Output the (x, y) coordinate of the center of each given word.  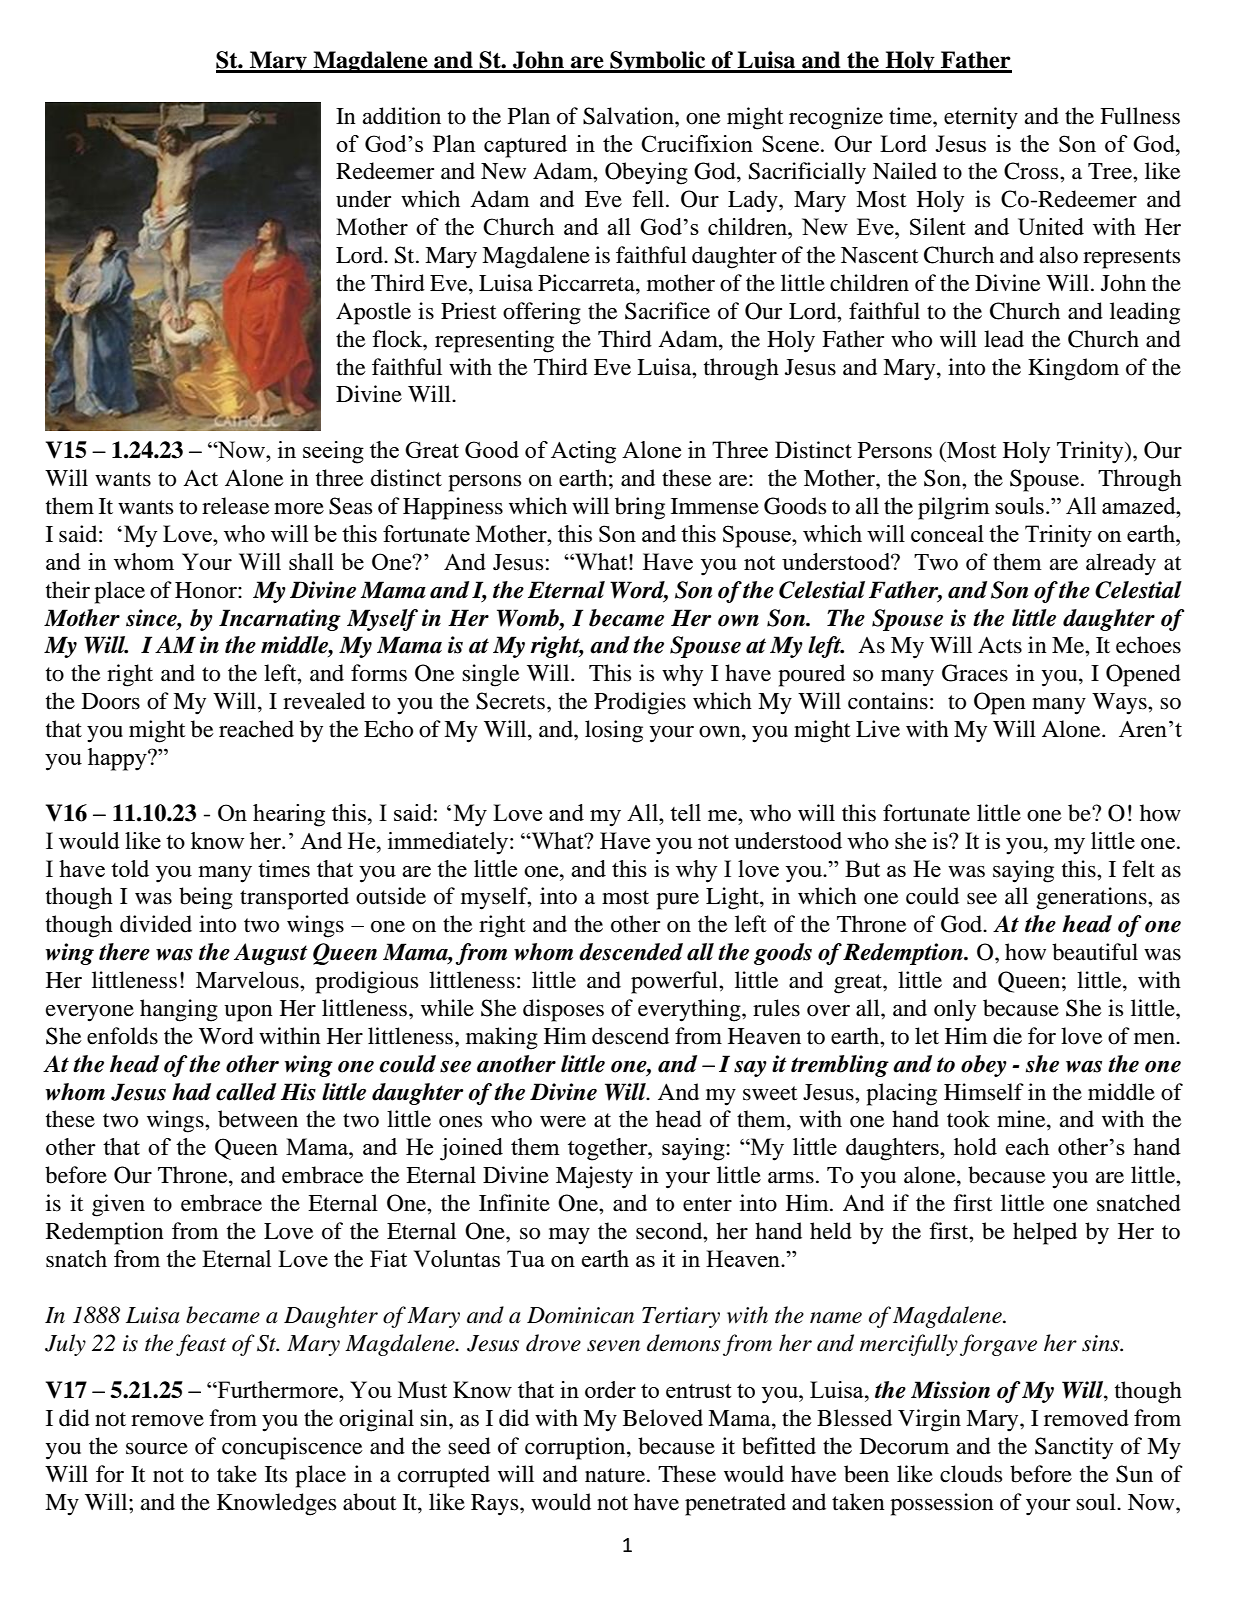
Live (878, 729)
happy (118, 759)
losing (614, 731)
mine (1022, 1119)
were (563, 1122)
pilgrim (954, 508)
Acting (583, 452)
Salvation (629, 116)
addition (402, 116)
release (236, 506)
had (191, 1092)
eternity (981, 118)
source (157, 1449)
